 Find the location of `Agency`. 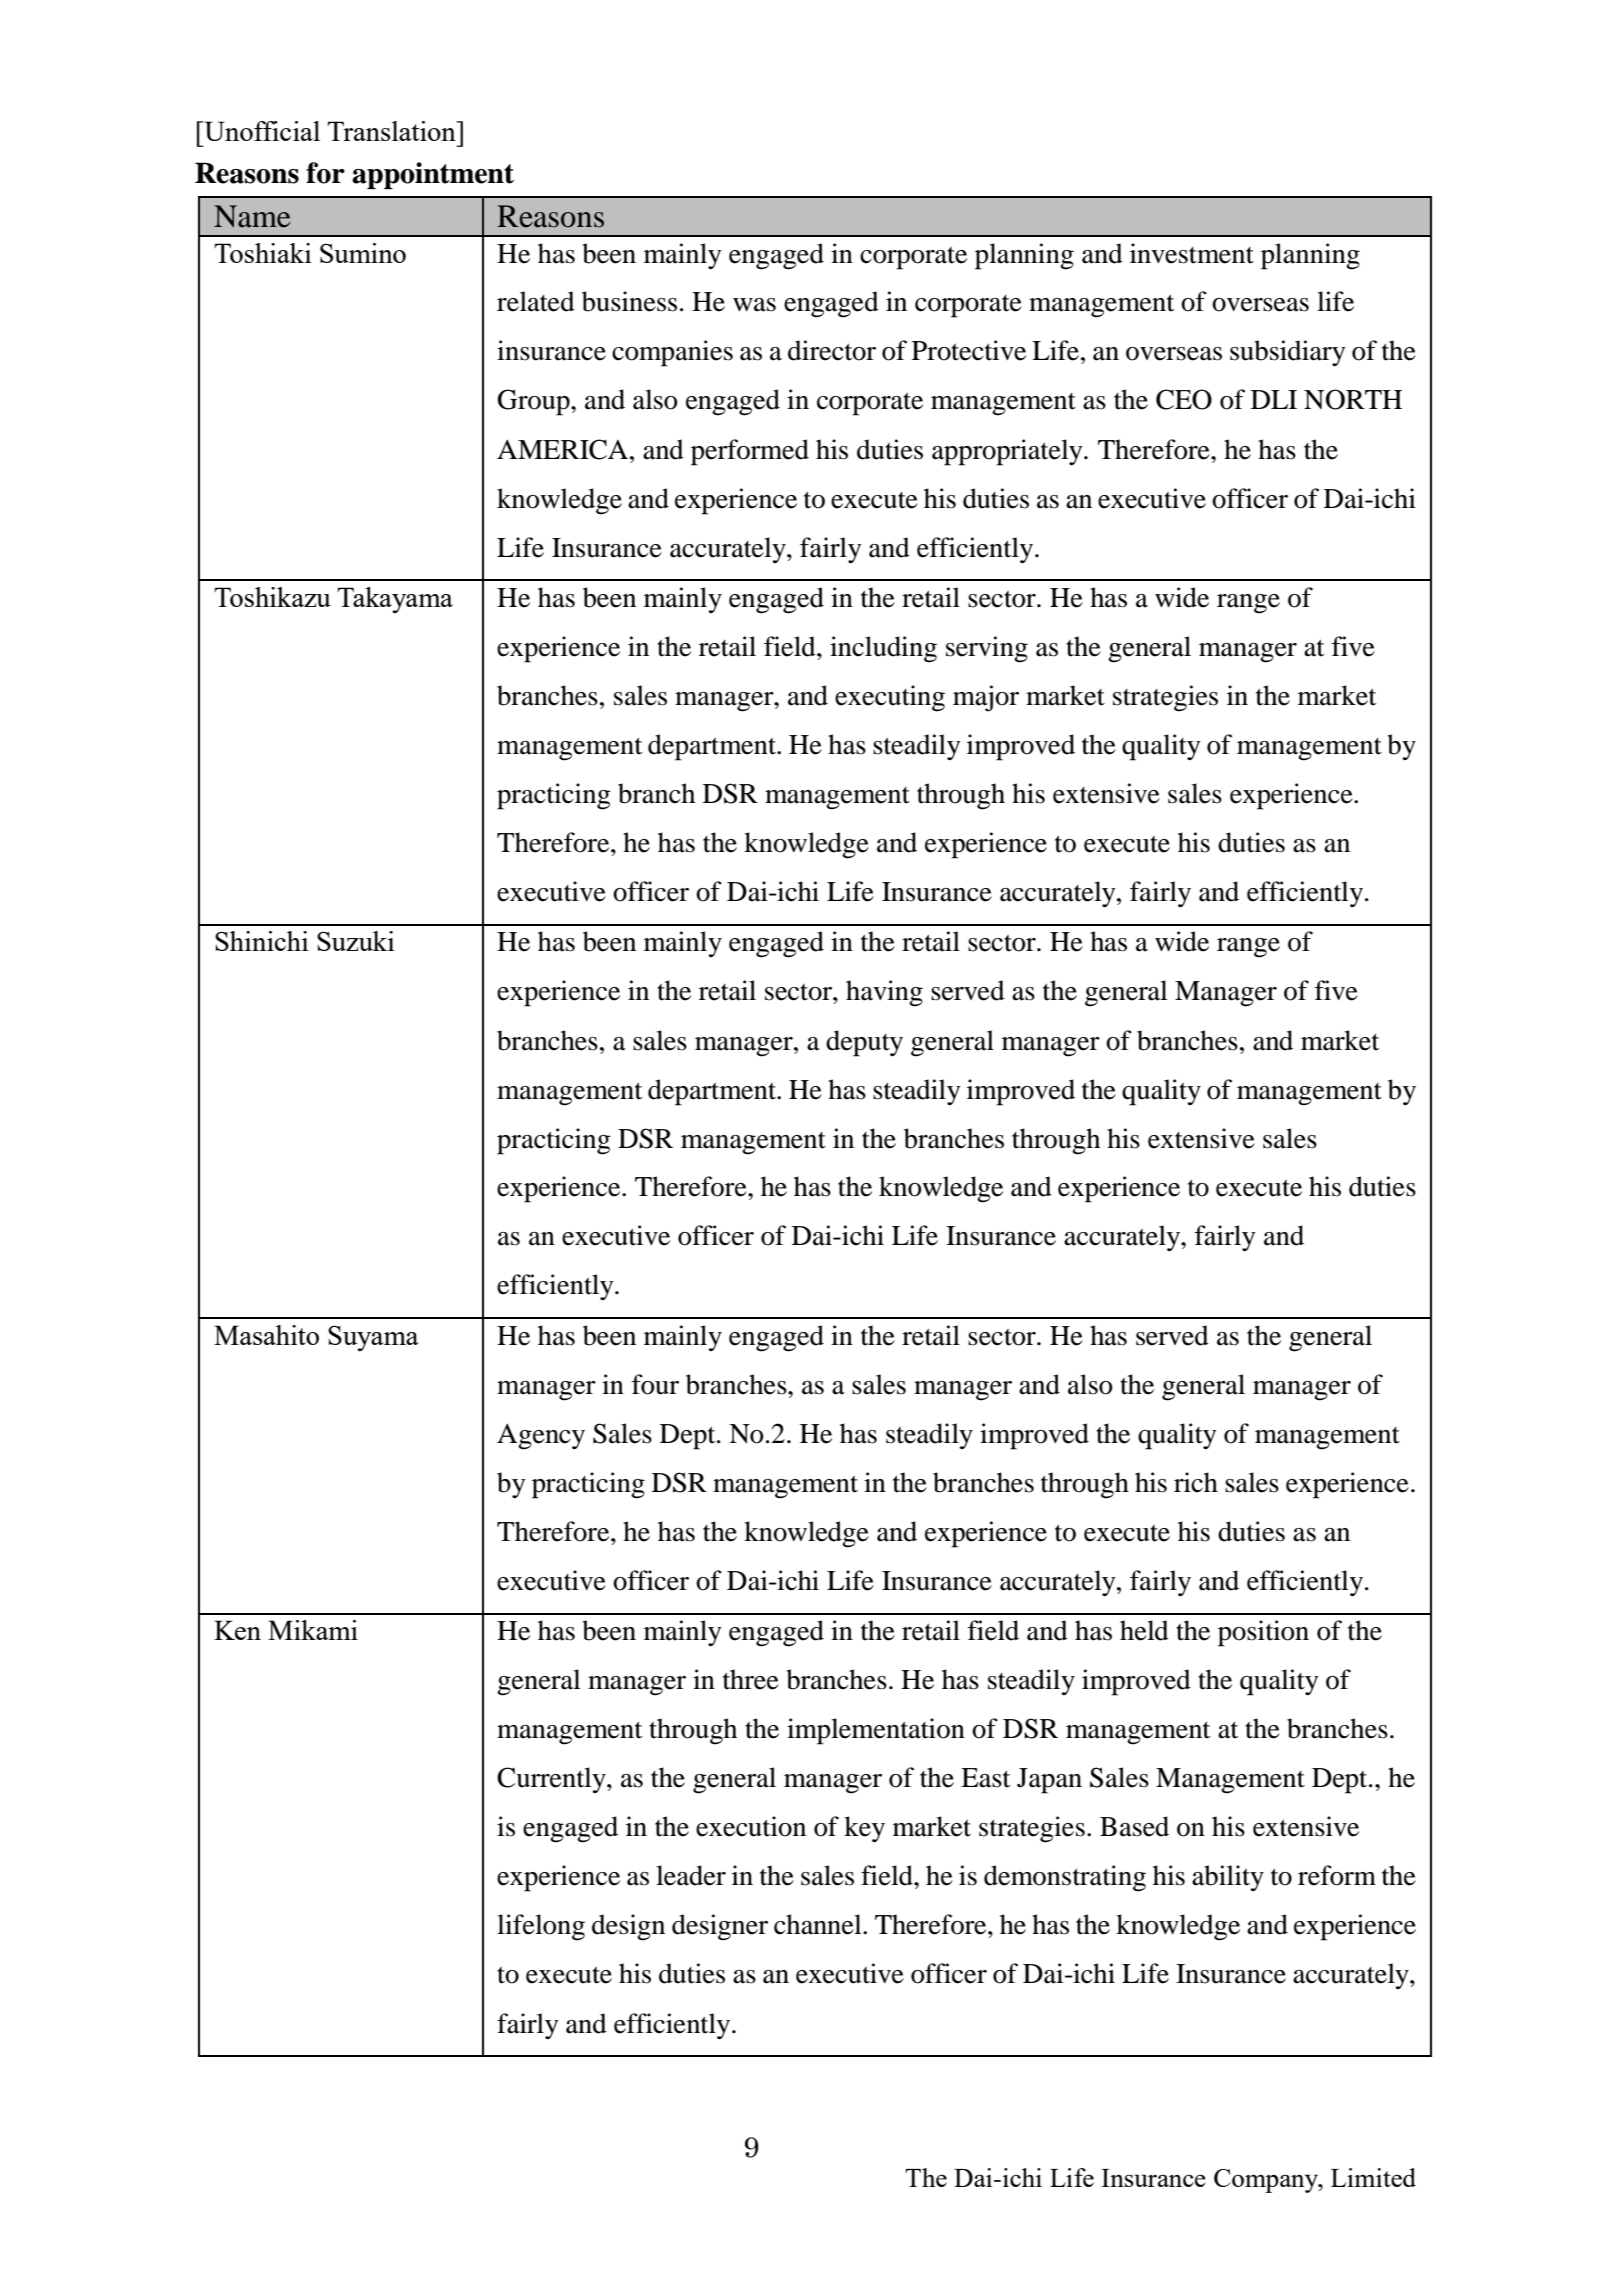

Agency is located at coordinates (541, 1437).
